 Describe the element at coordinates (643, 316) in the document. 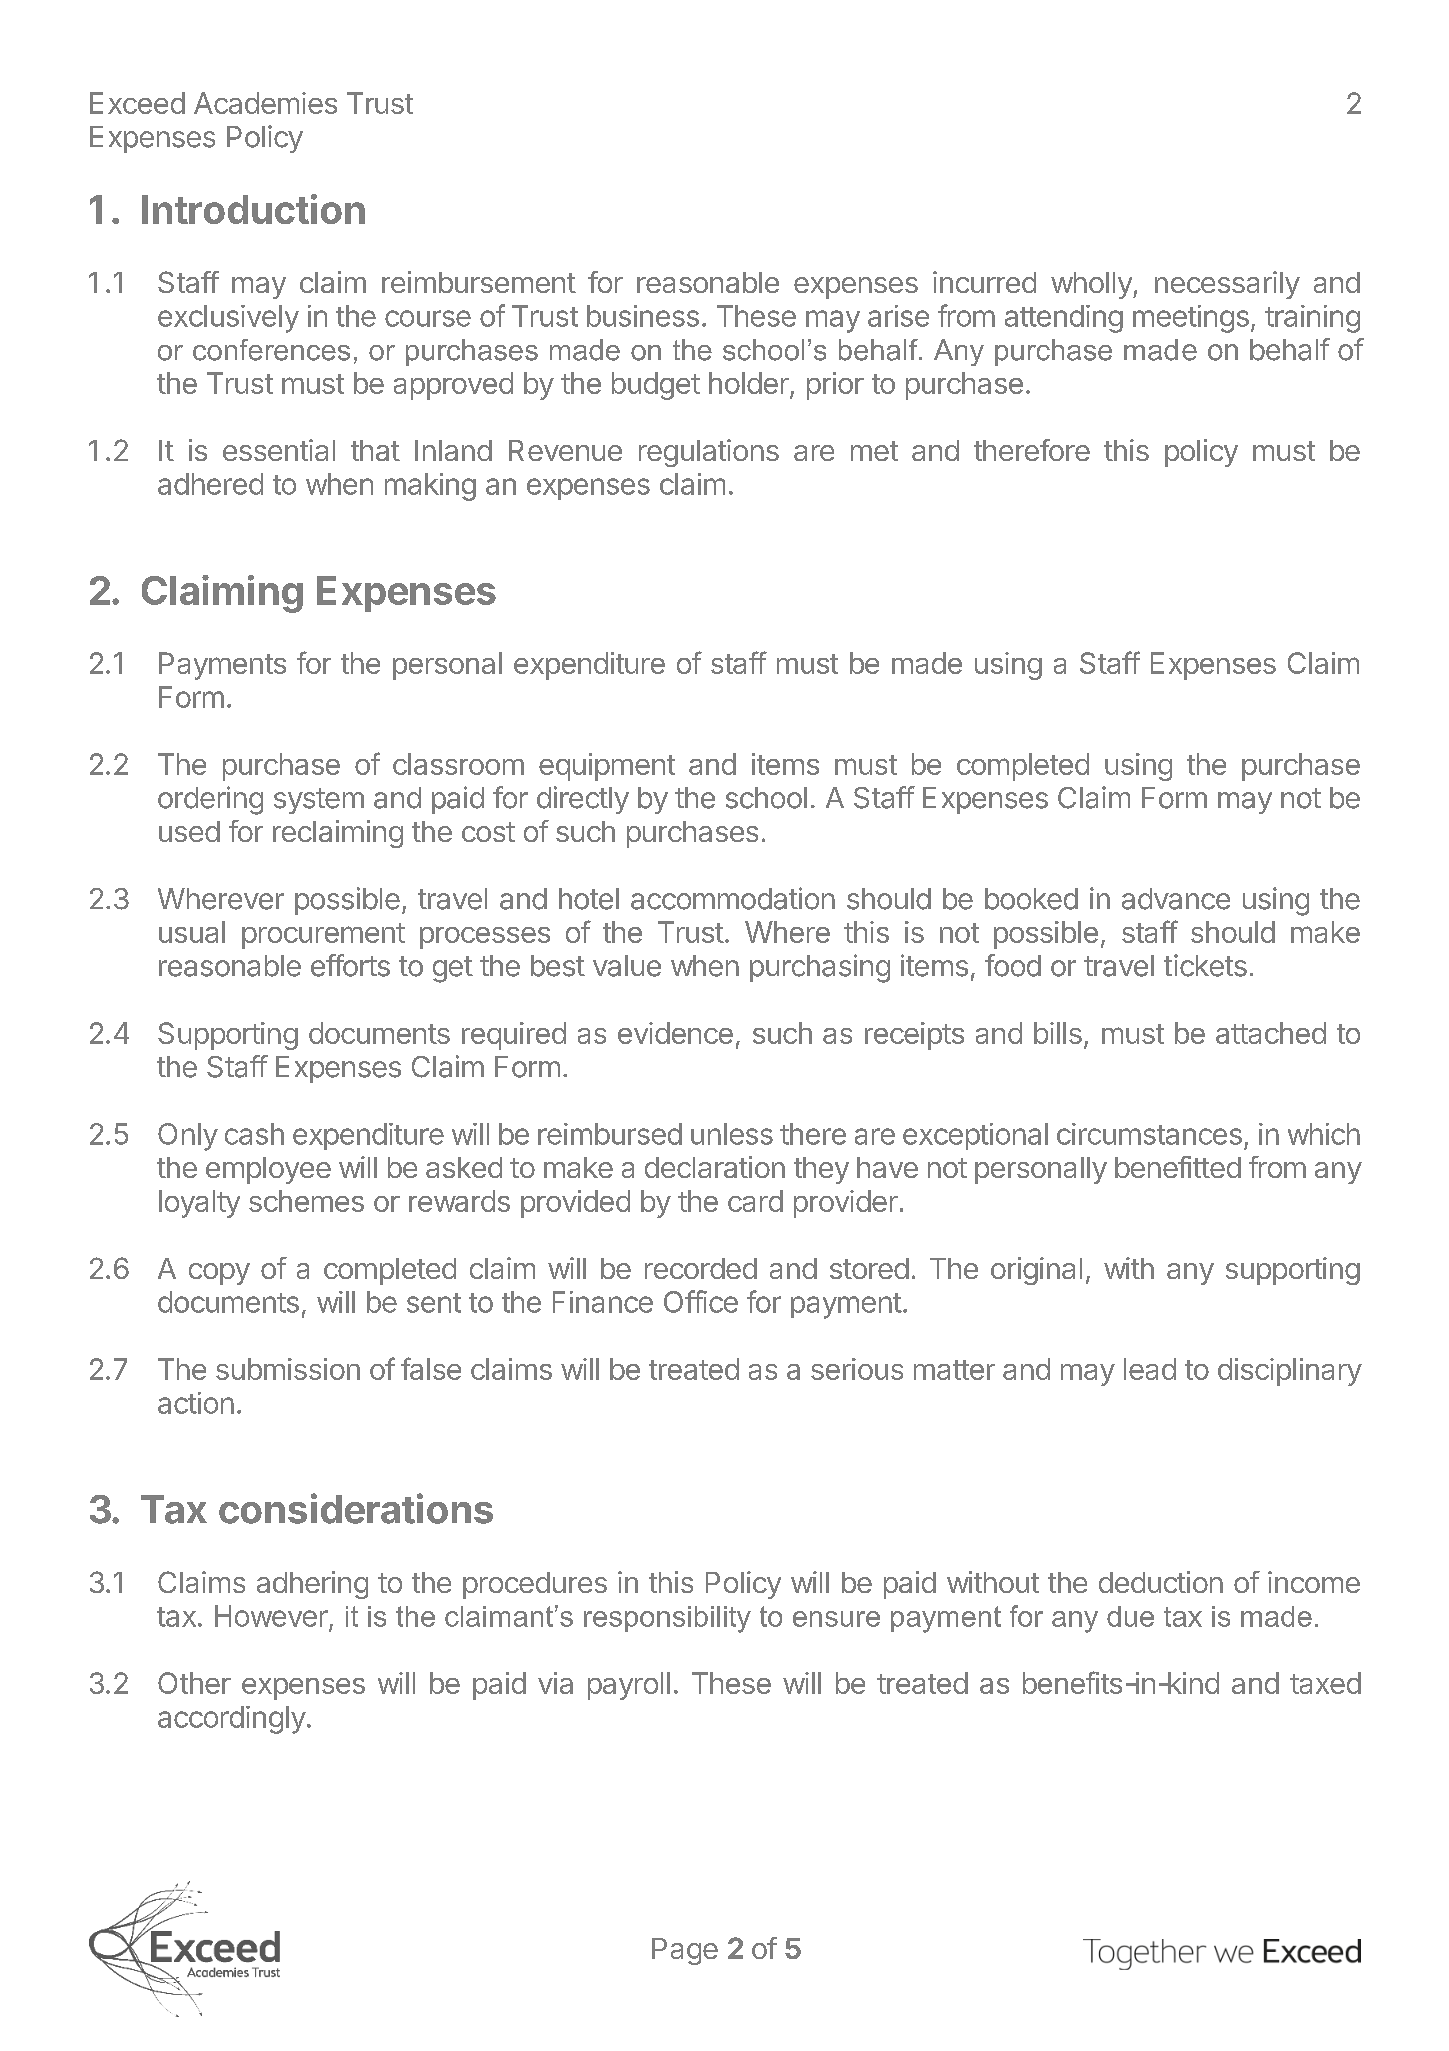

I see `business` at that location.
